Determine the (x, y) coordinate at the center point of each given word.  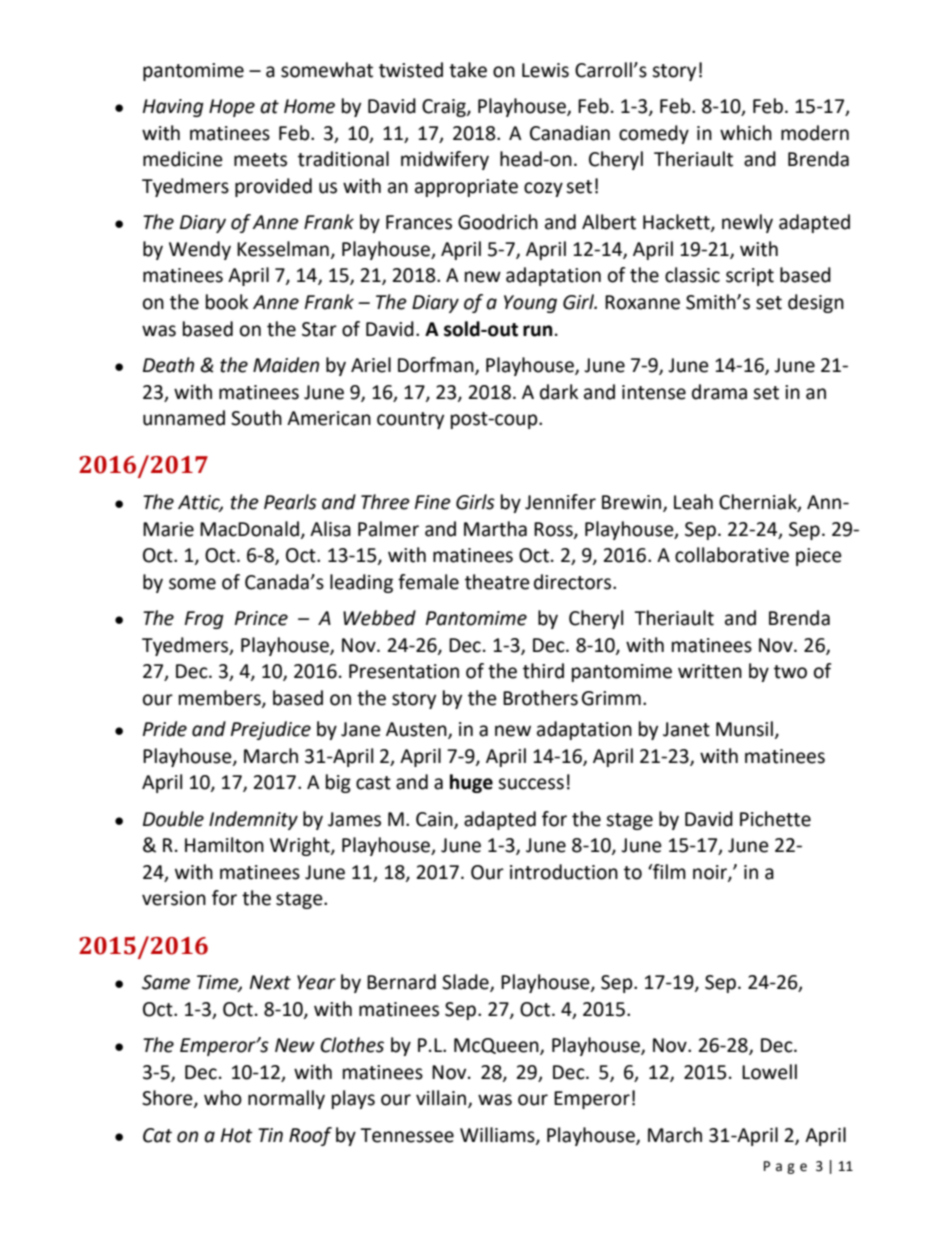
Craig (445, 108)
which (746, 133)
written (710, 671)
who (223, 1098)
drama (719, 392)
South (256, 418)
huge (471, 783)
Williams (498, 1135)
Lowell (769, 1072)
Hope (232, 108)
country (410, 420)
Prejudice (271, 730)
